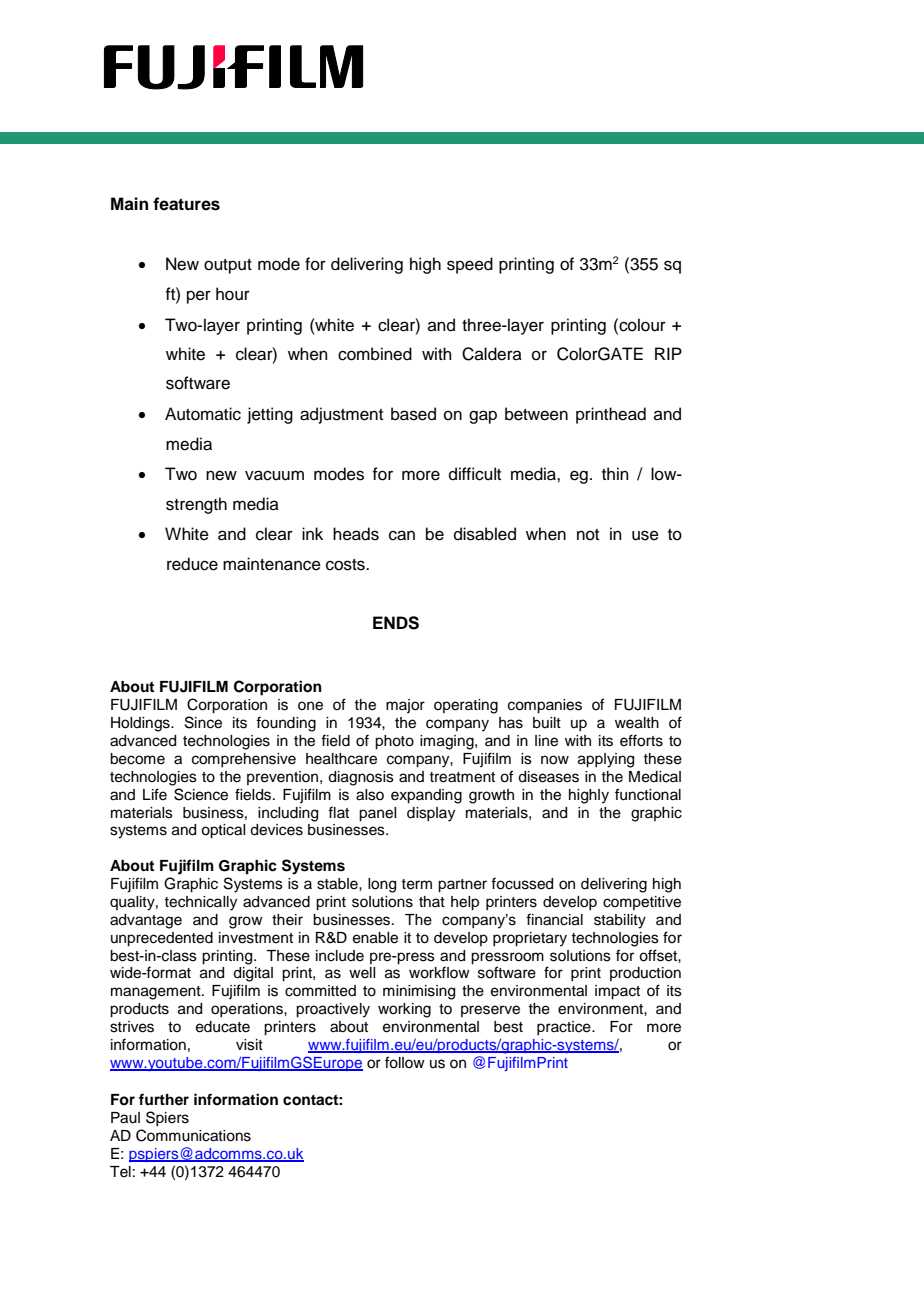 This screenshot has width=924, height=1308. Describe the element at coordinates (186, 204) in the screenshot. I see `features` at that location.
